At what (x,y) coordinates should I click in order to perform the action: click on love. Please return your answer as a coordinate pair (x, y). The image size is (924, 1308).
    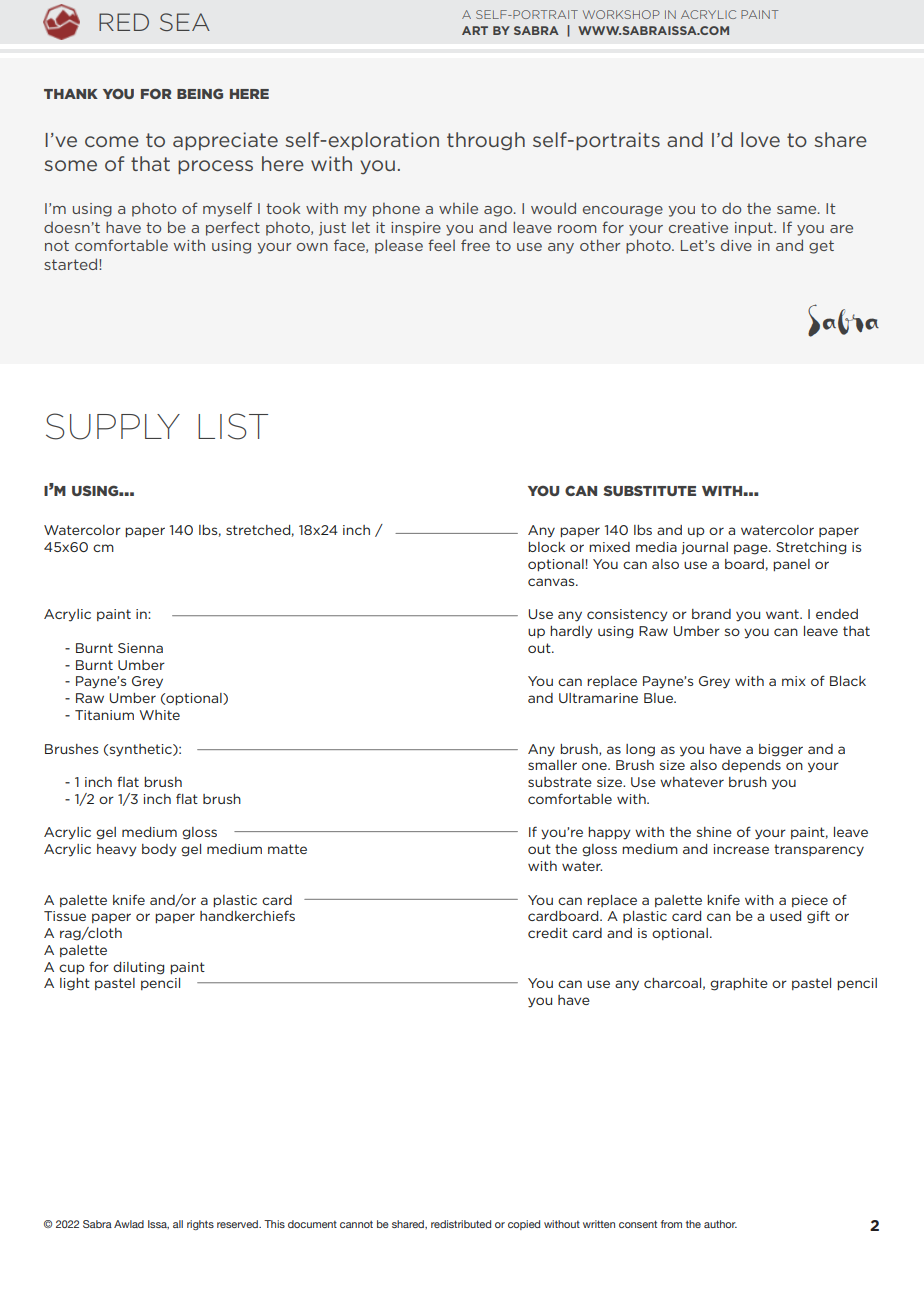
    Looking at the image, I should click on (760, 139).
